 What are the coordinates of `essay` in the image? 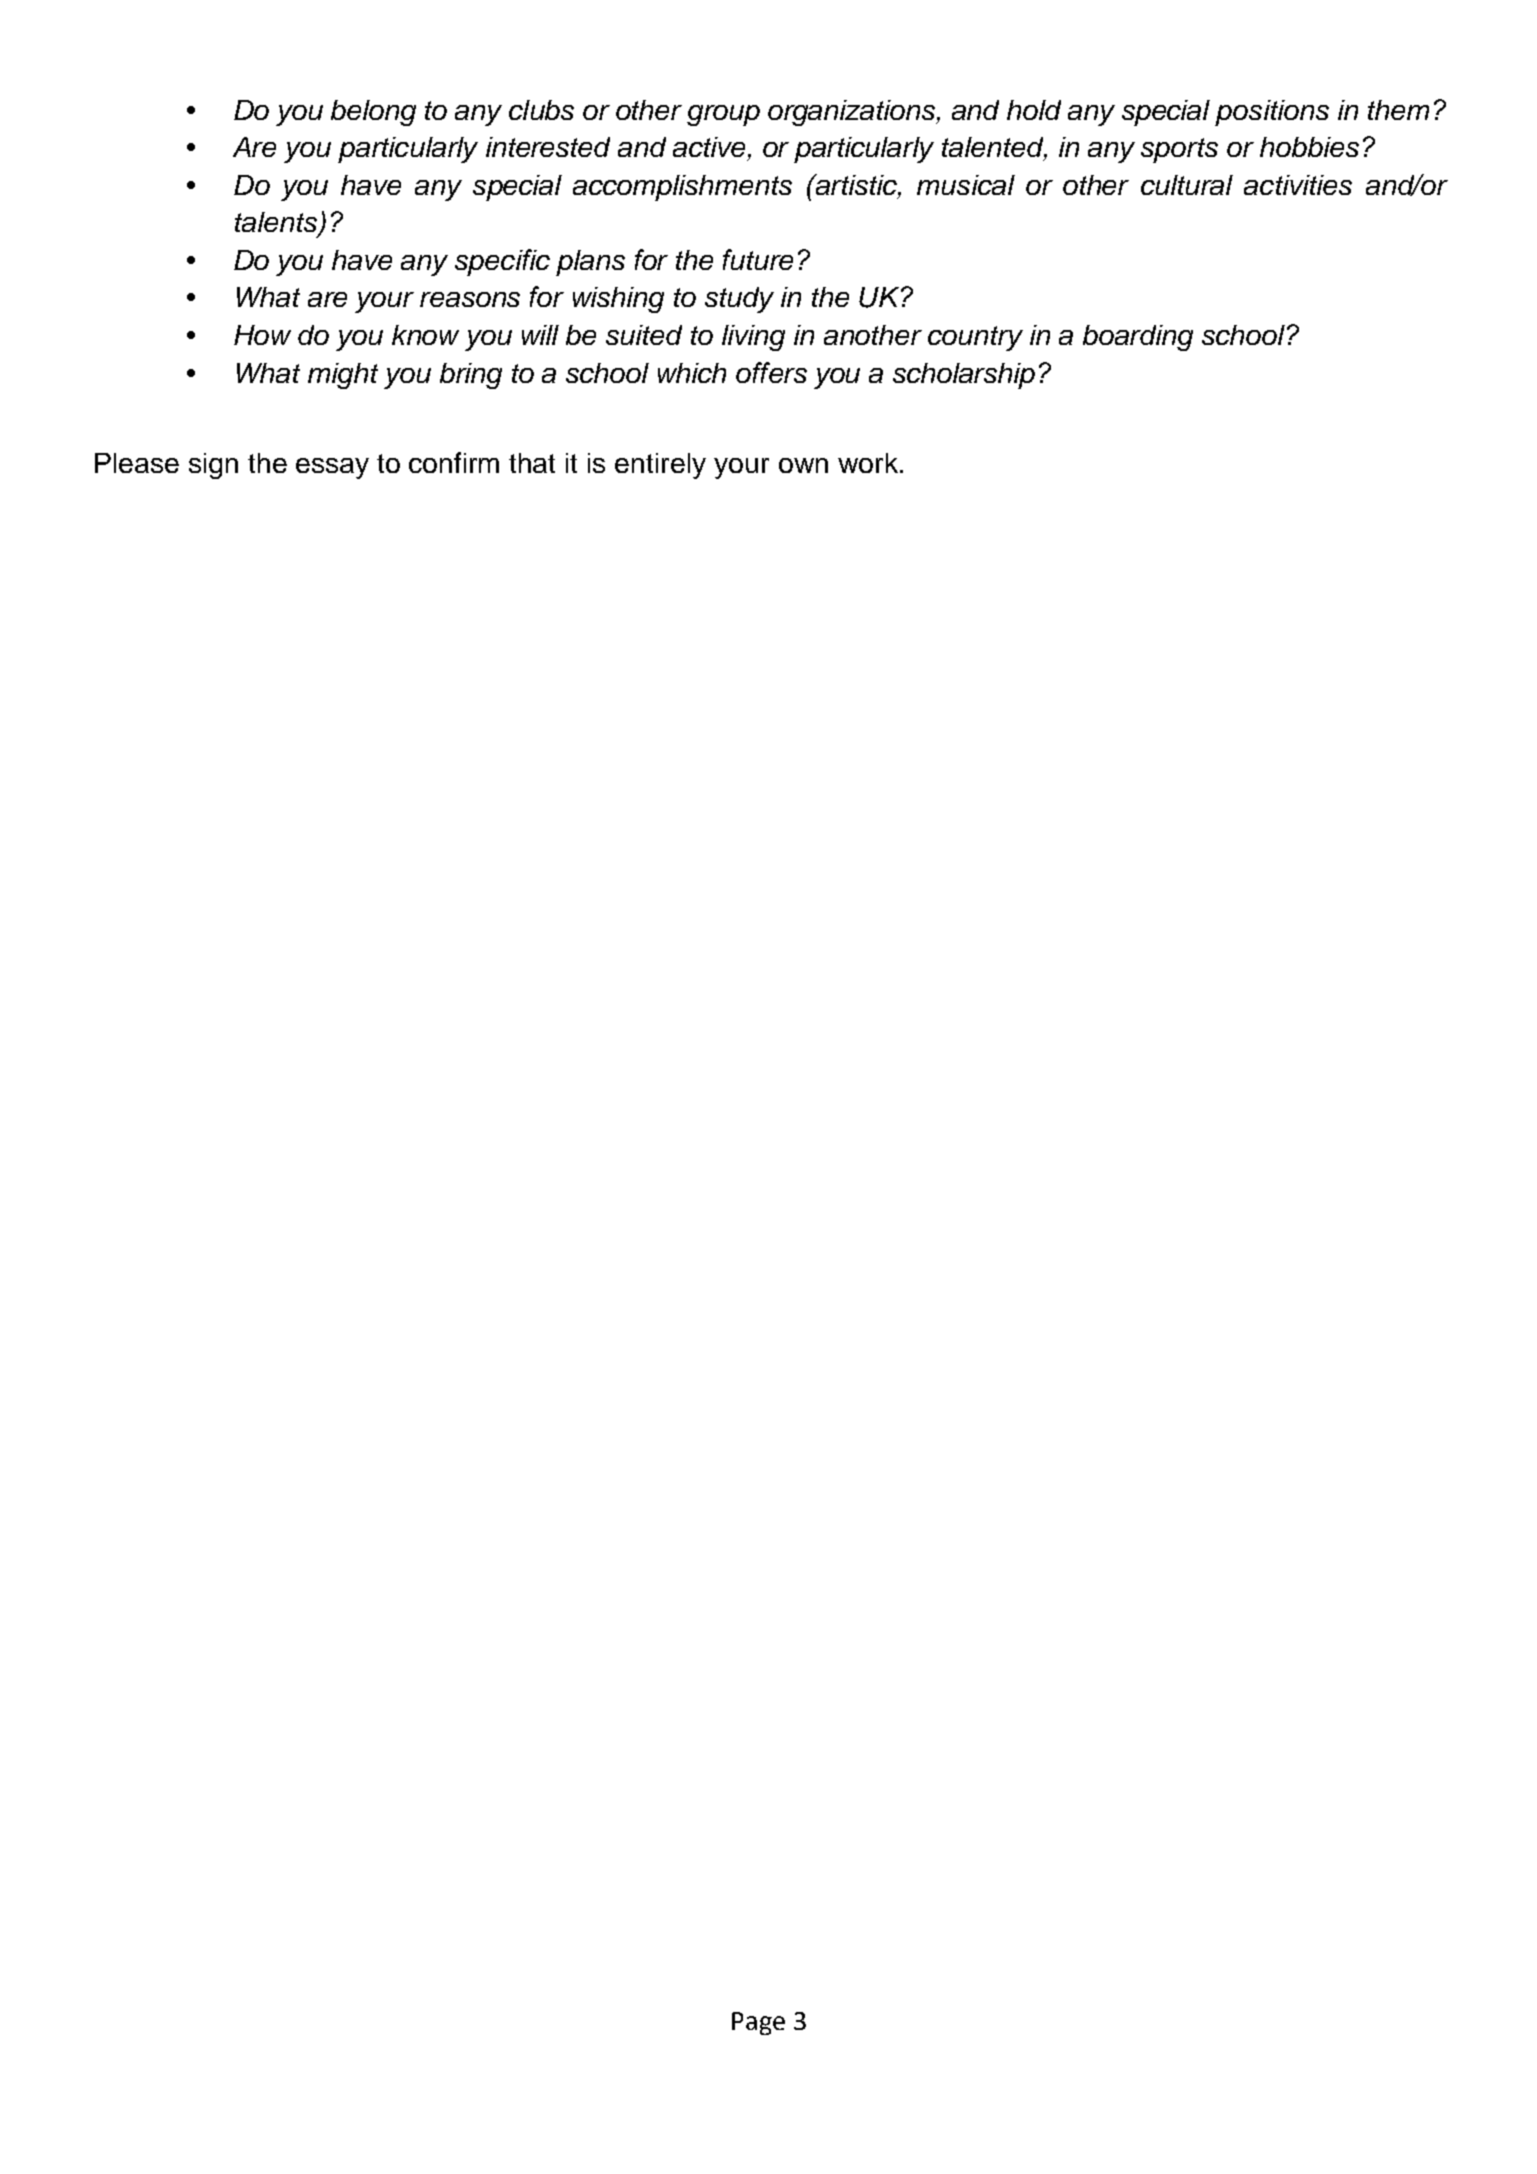 It's located at (332, 468).
